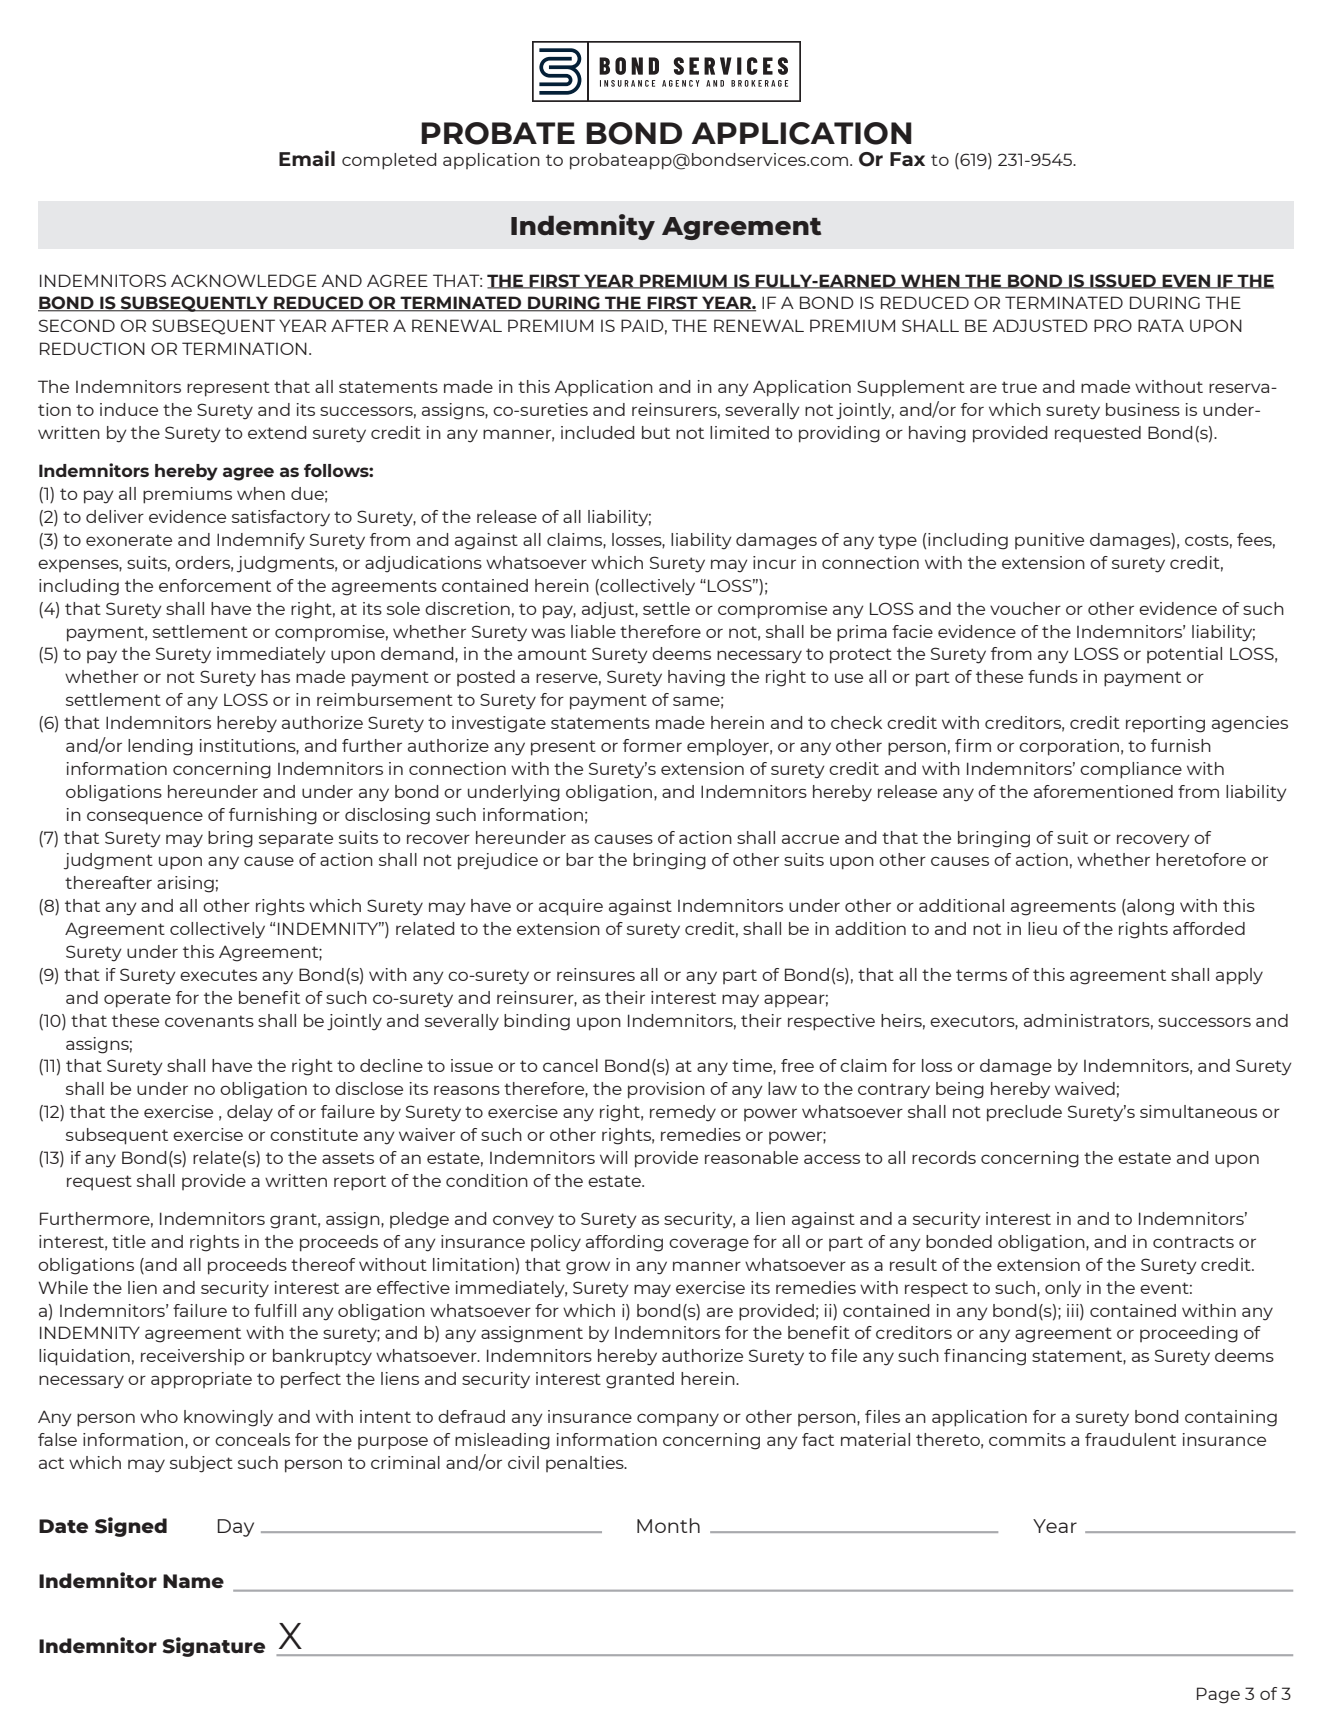 The height and width of the image is (1727, 1334). What do you see at coordinates (244, 280) in the image?
I see `ACKNOWLEDGE` at bounding box center [244, 280].
